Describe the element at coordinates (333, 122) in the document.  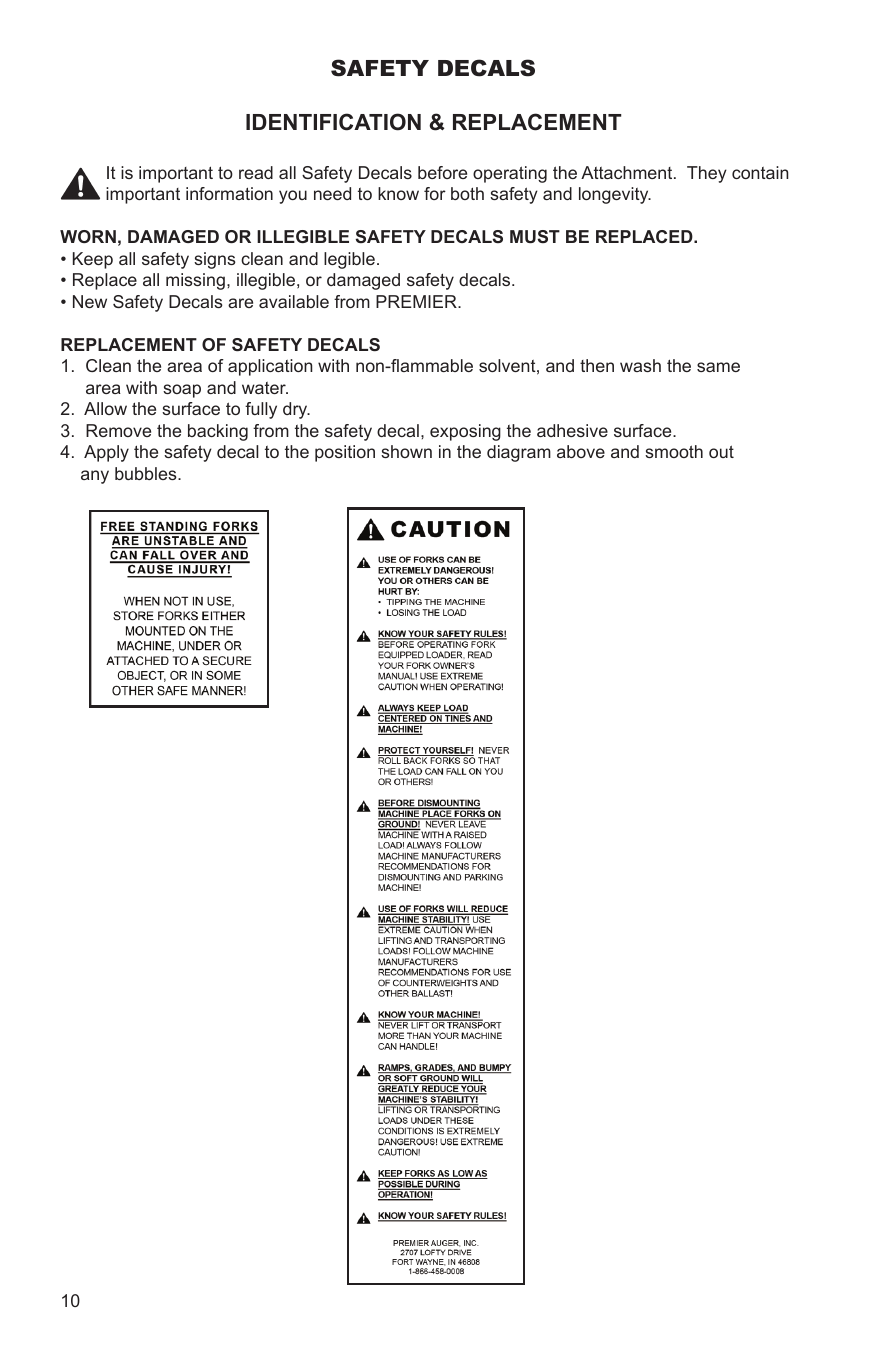
I see `IDENTIFICATION` at that location.
